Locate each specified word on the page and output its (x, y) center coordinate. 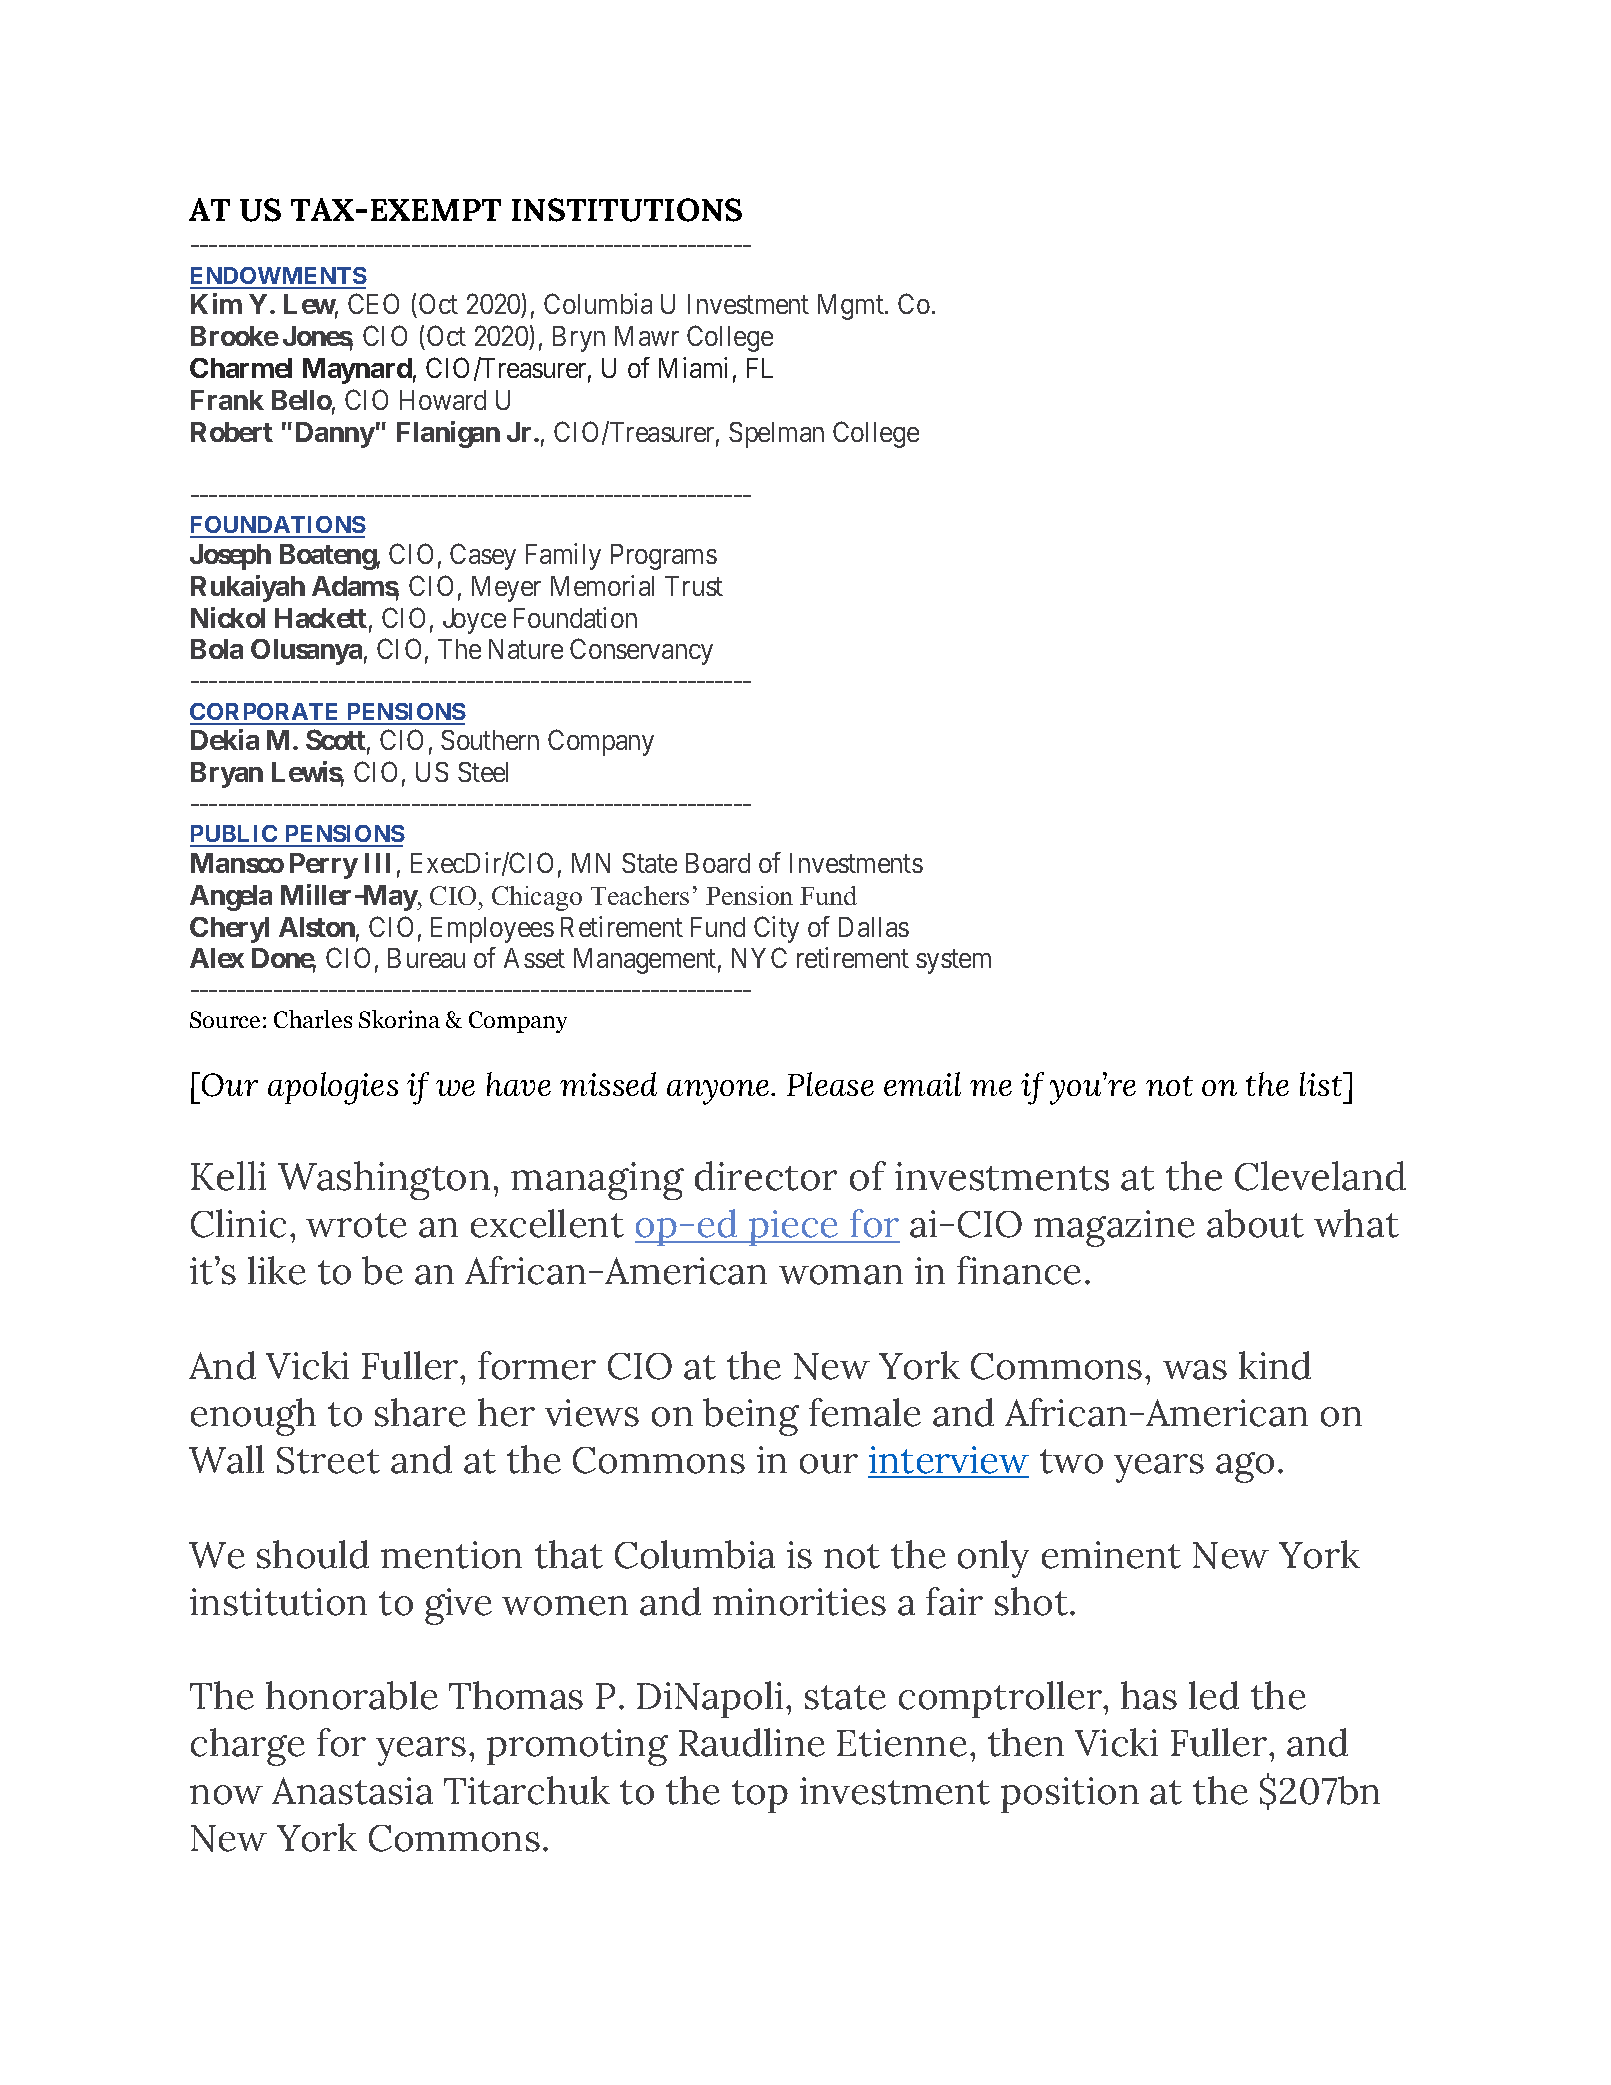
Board (718, 863)
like (277, 1270)
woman (841, 1275)
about (1255, 1223)
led (1214, 1695)
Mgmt (852, 307)
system (953, 962)
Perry (324, 866)
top (760, 1796)
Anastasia (352, 1791)
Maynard (357, 371)
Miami (693, 367)
